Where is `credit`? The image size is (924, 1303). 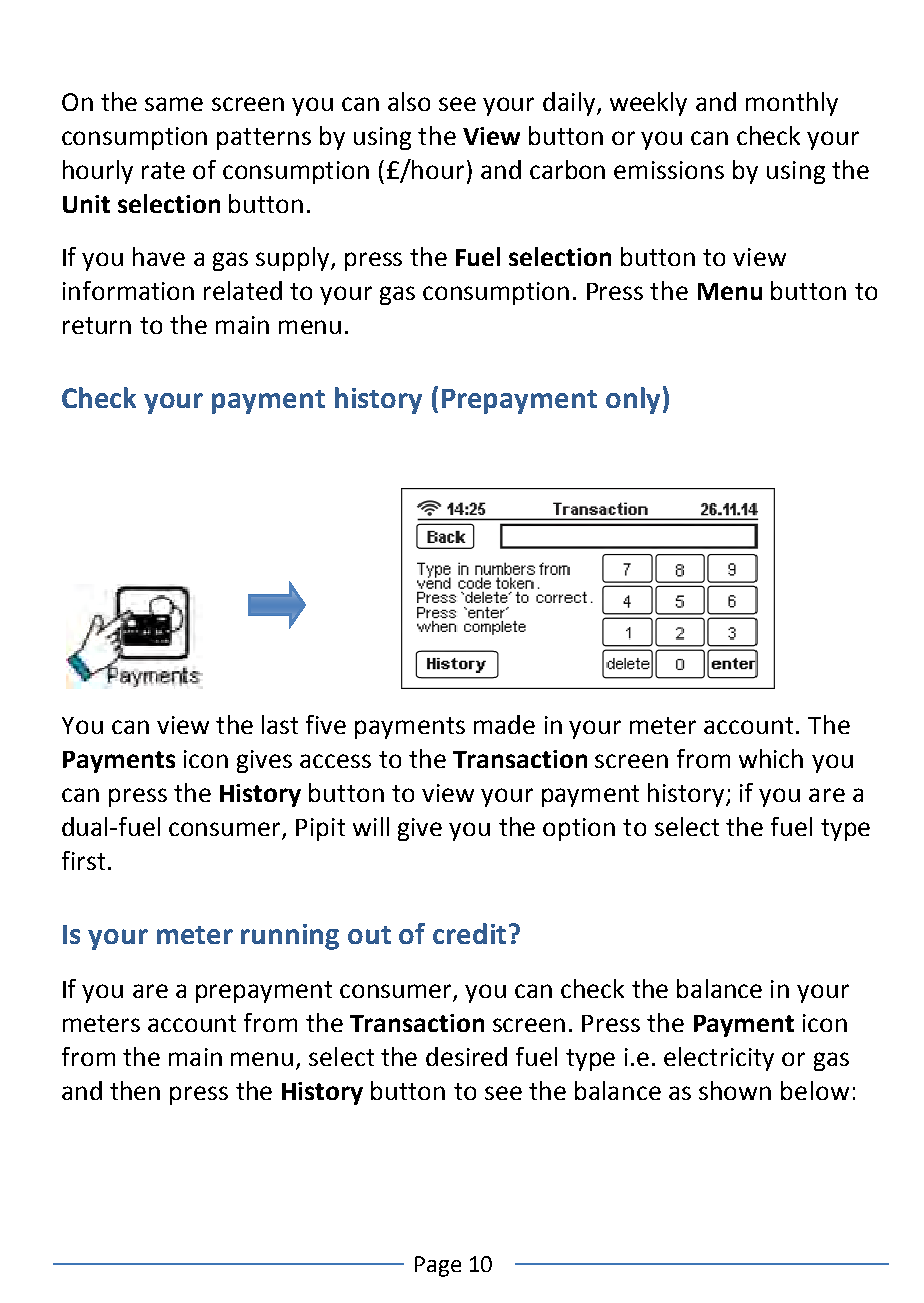
credit is located at coordinates (469, 933).
